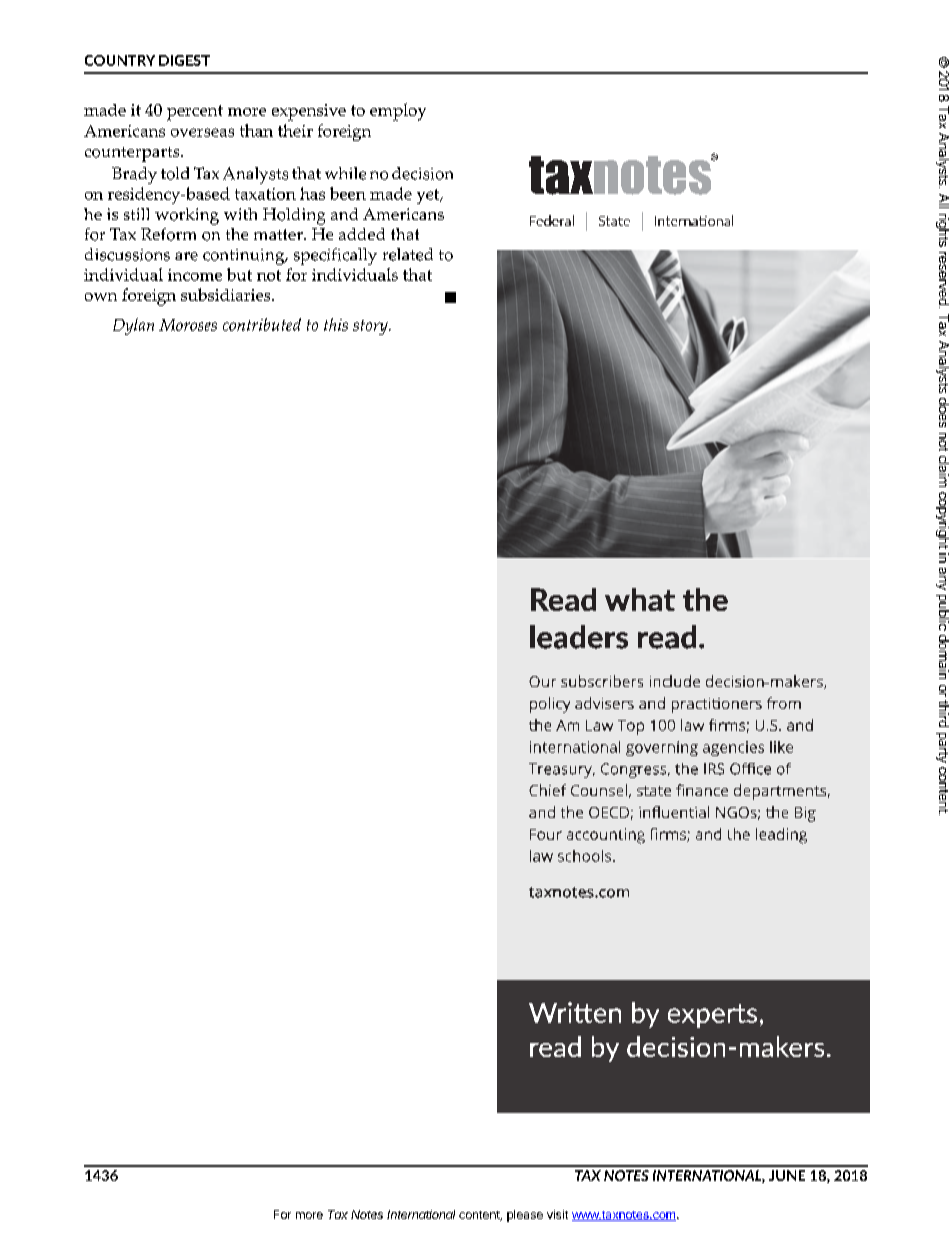 The width and height of the screenshot is (952, 1233). I want to click on specifically, so click(335, 256).
